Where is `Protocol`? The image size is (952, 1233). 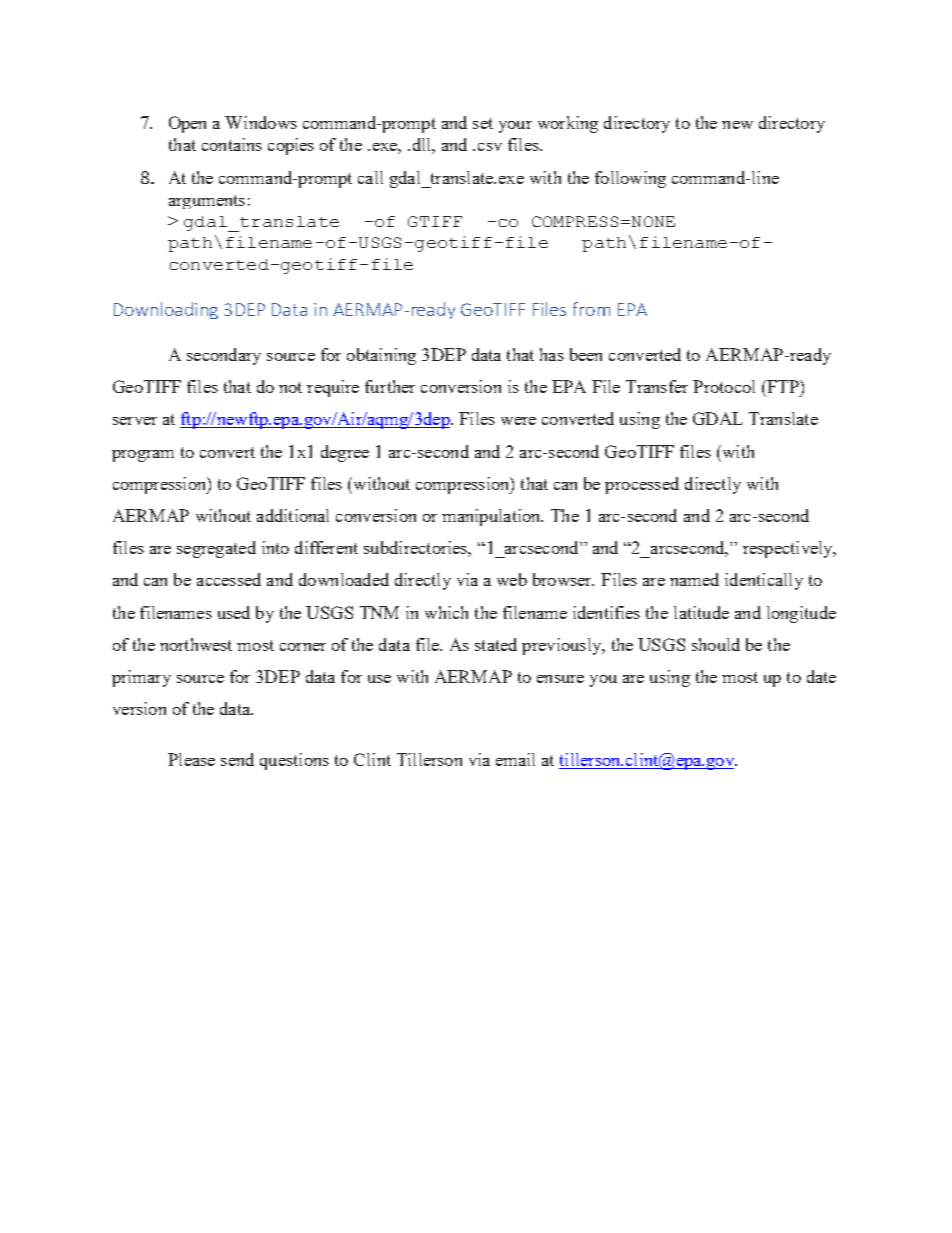 Protocol is located at coordinates (724, 386).
